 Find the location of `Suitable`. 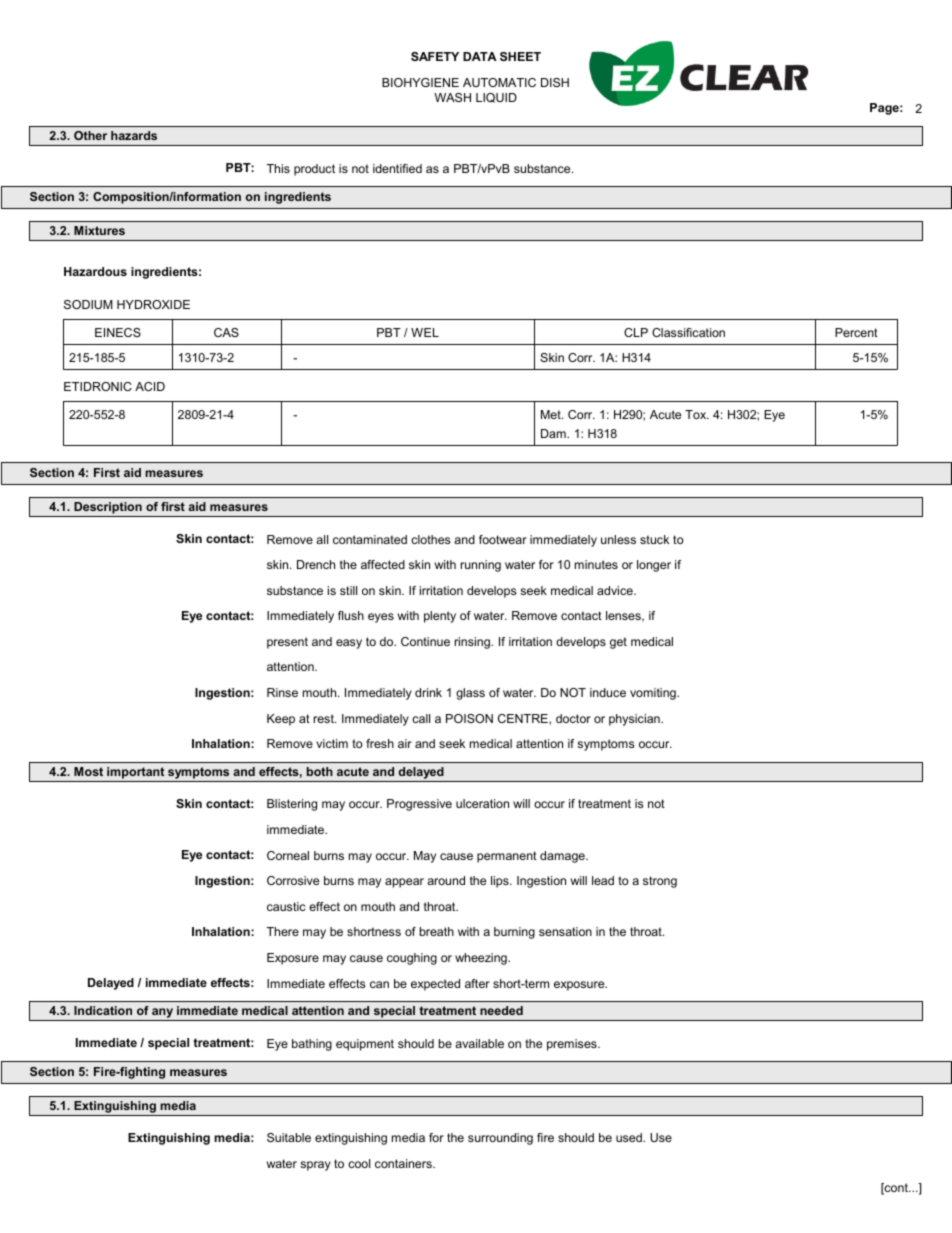

Suitable is located at coordinates (289, 1137).
